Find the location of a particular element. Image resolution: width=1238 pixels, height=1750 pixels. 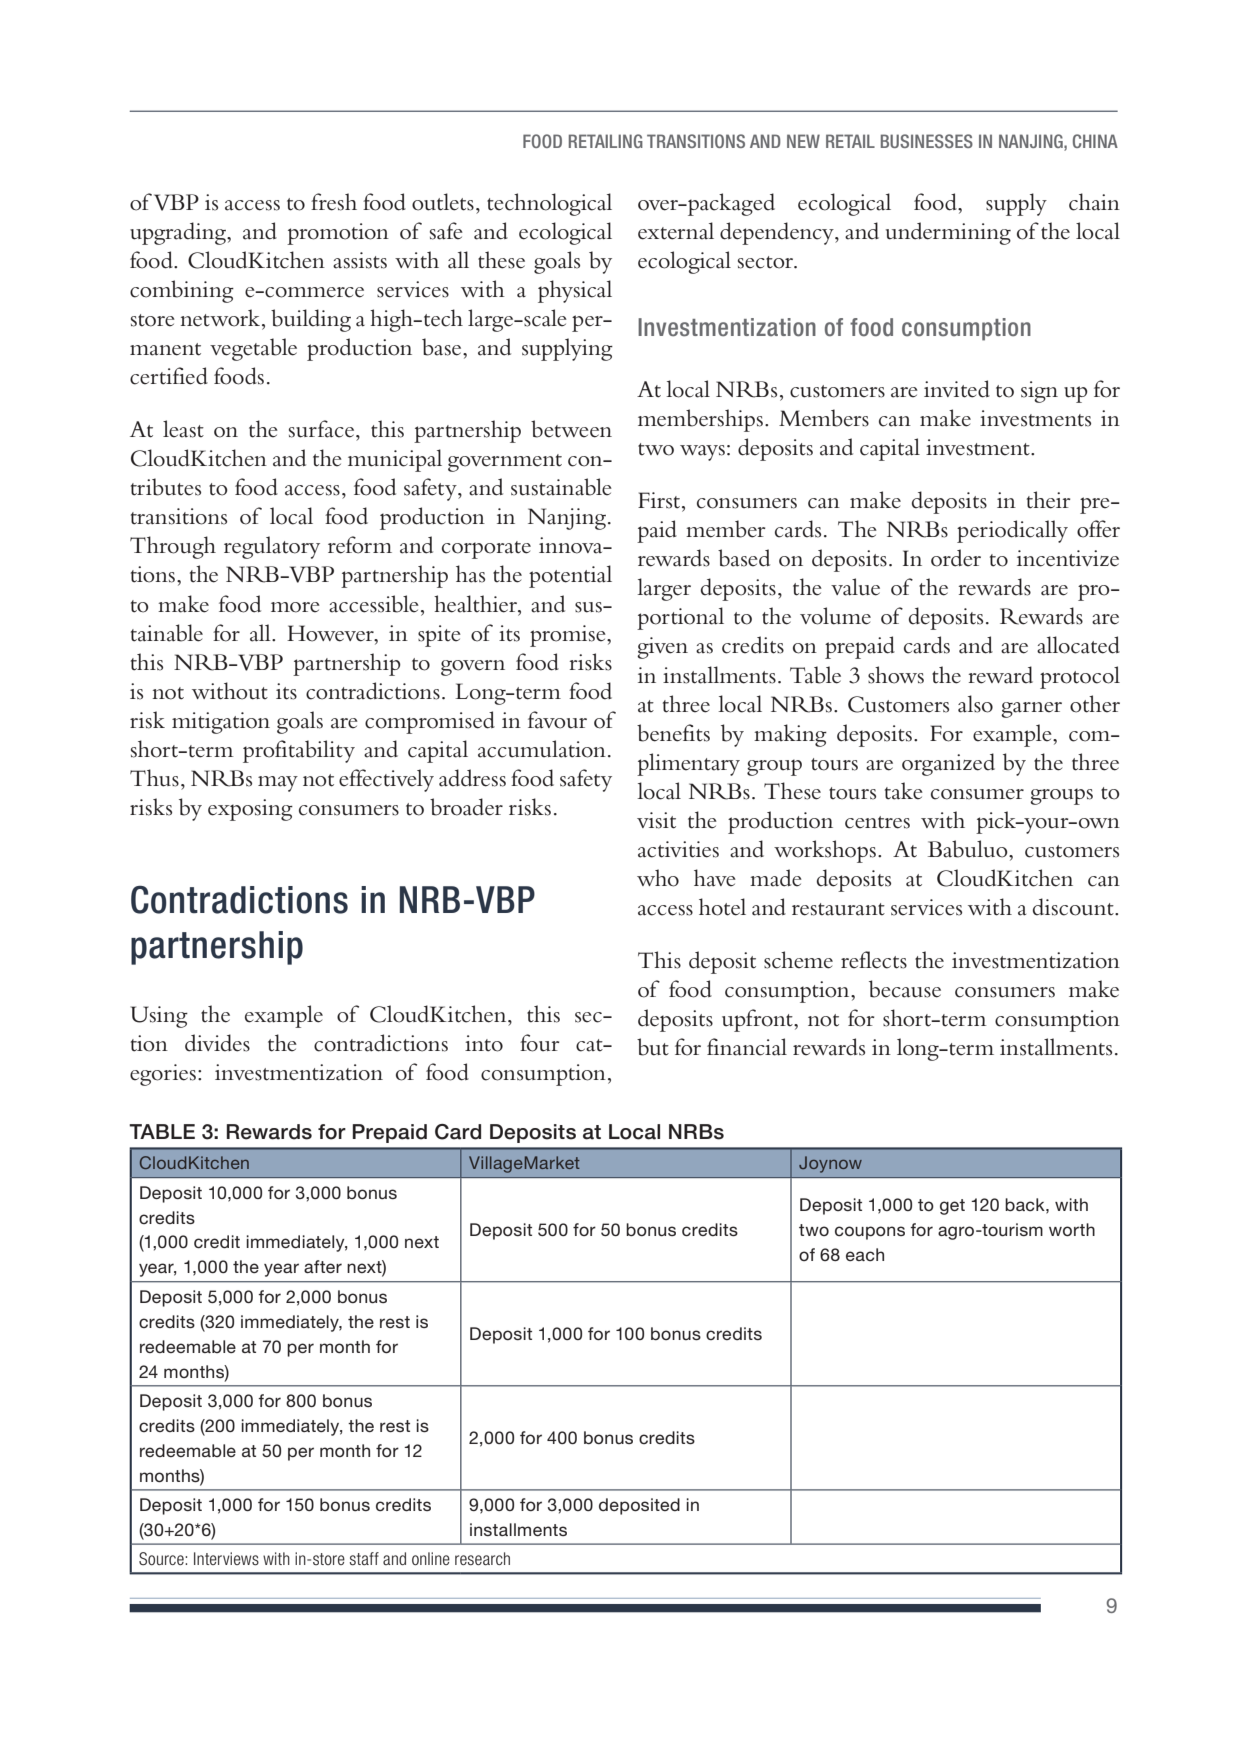

external is located at coordinates (676, 231).
